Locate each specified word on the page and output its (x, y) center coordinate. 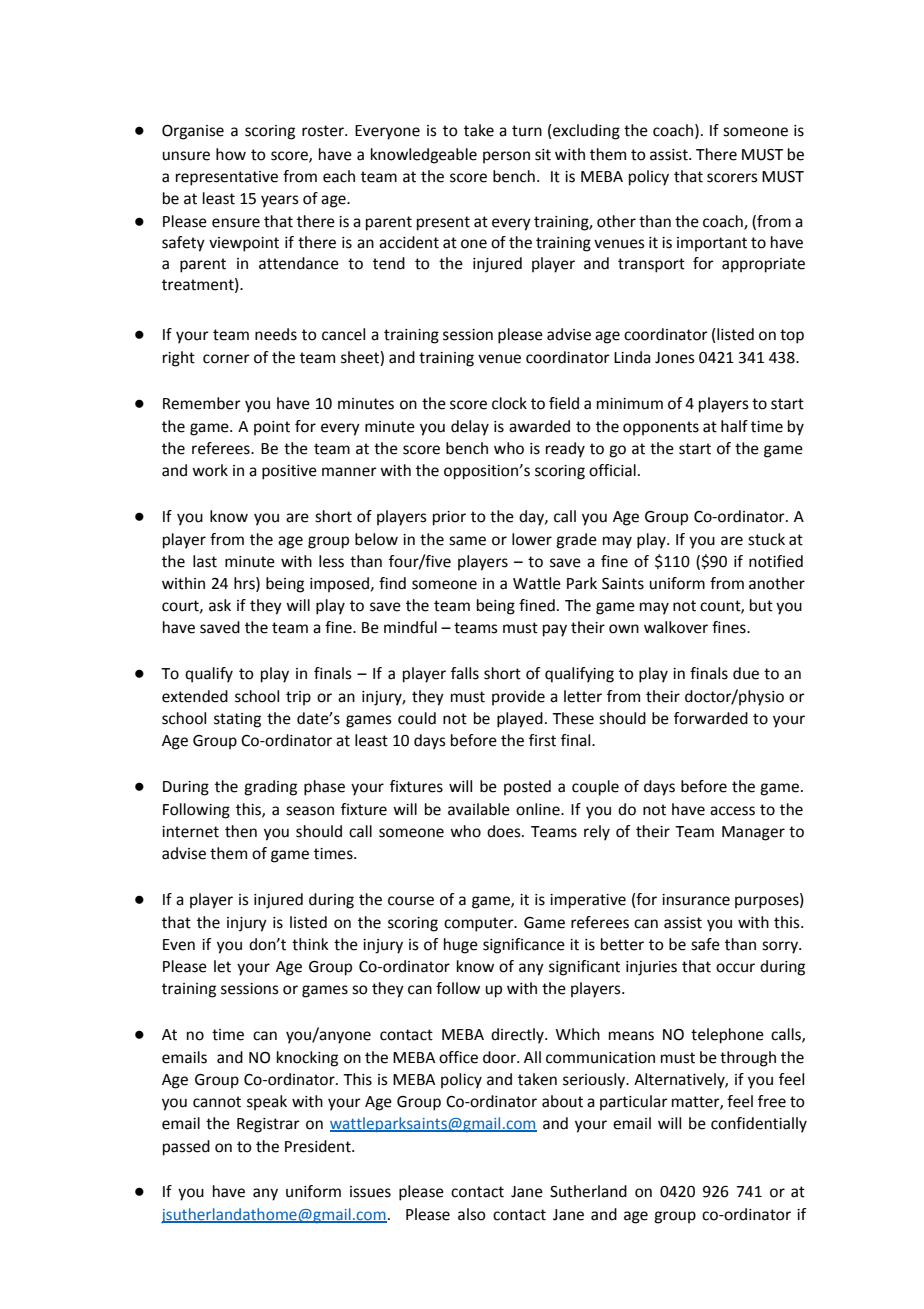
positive (289, 472)
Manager (753, 833)
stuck (766, 539)
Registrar (268, 1125)
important (712, 244)
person (506, 157)
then (241, 831)
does (505, 831)
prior (449, 518)
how (231, 154)
